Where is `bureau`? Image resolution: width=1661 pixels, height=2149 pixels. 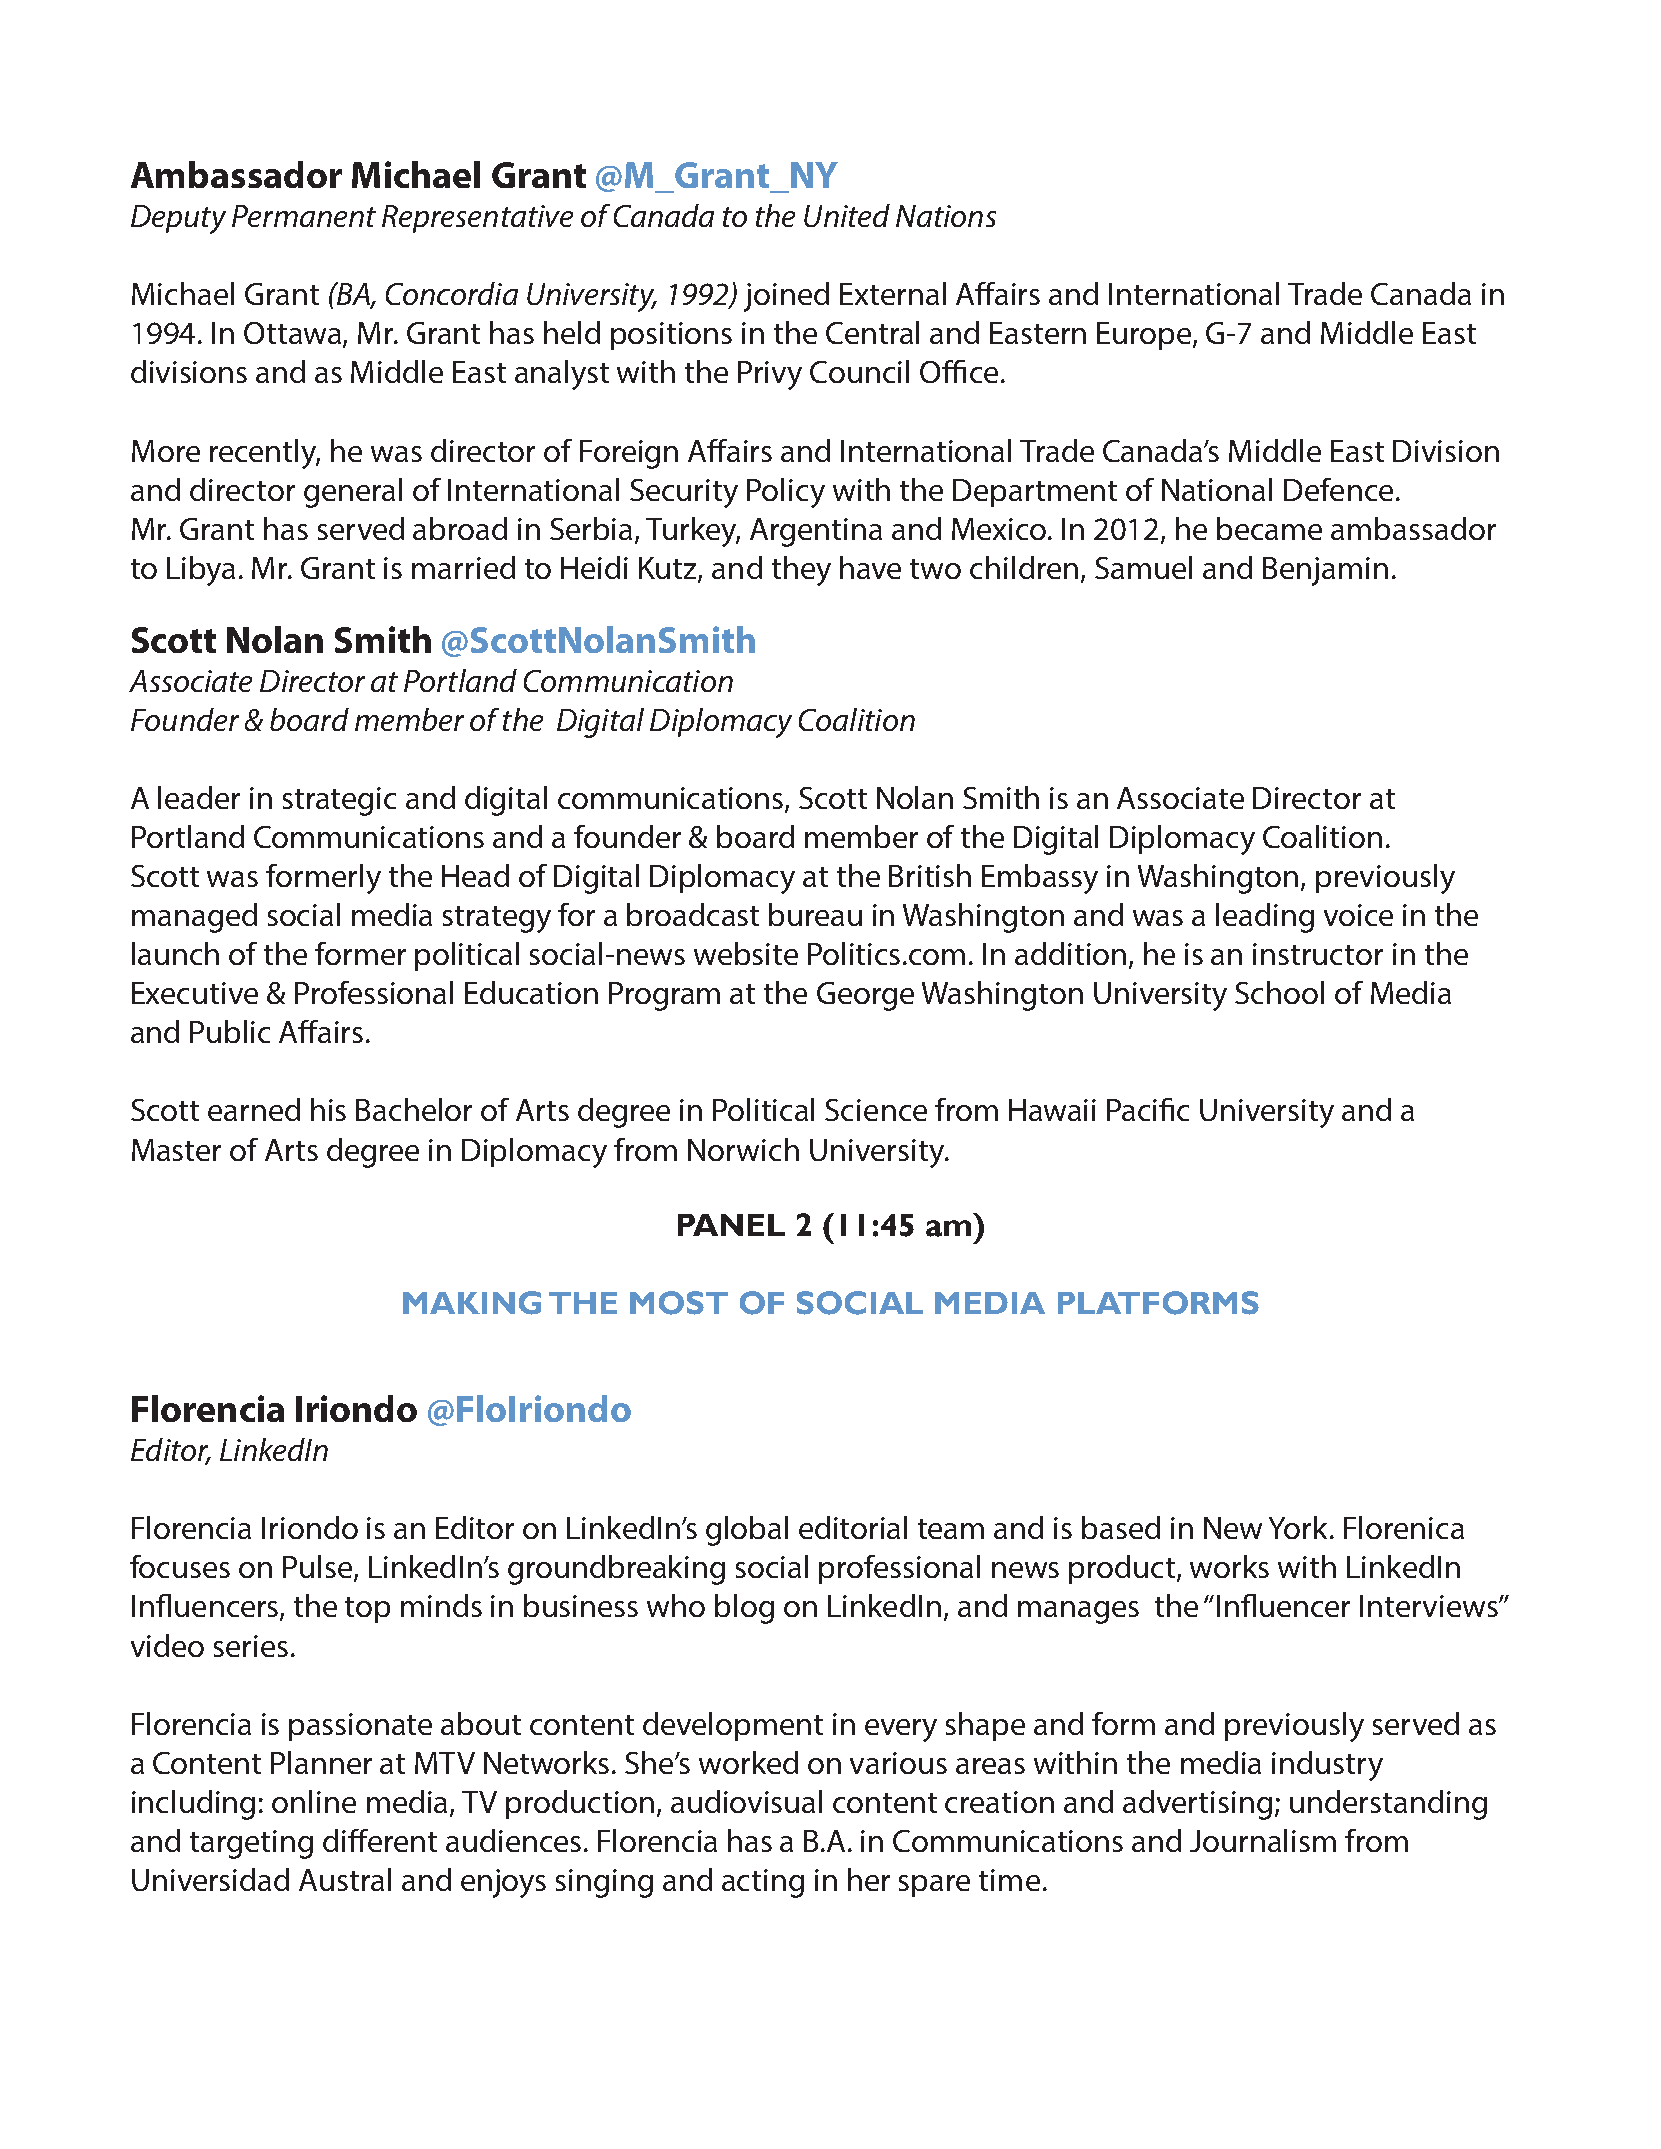
bureau is located at coordinates (815, 914).
